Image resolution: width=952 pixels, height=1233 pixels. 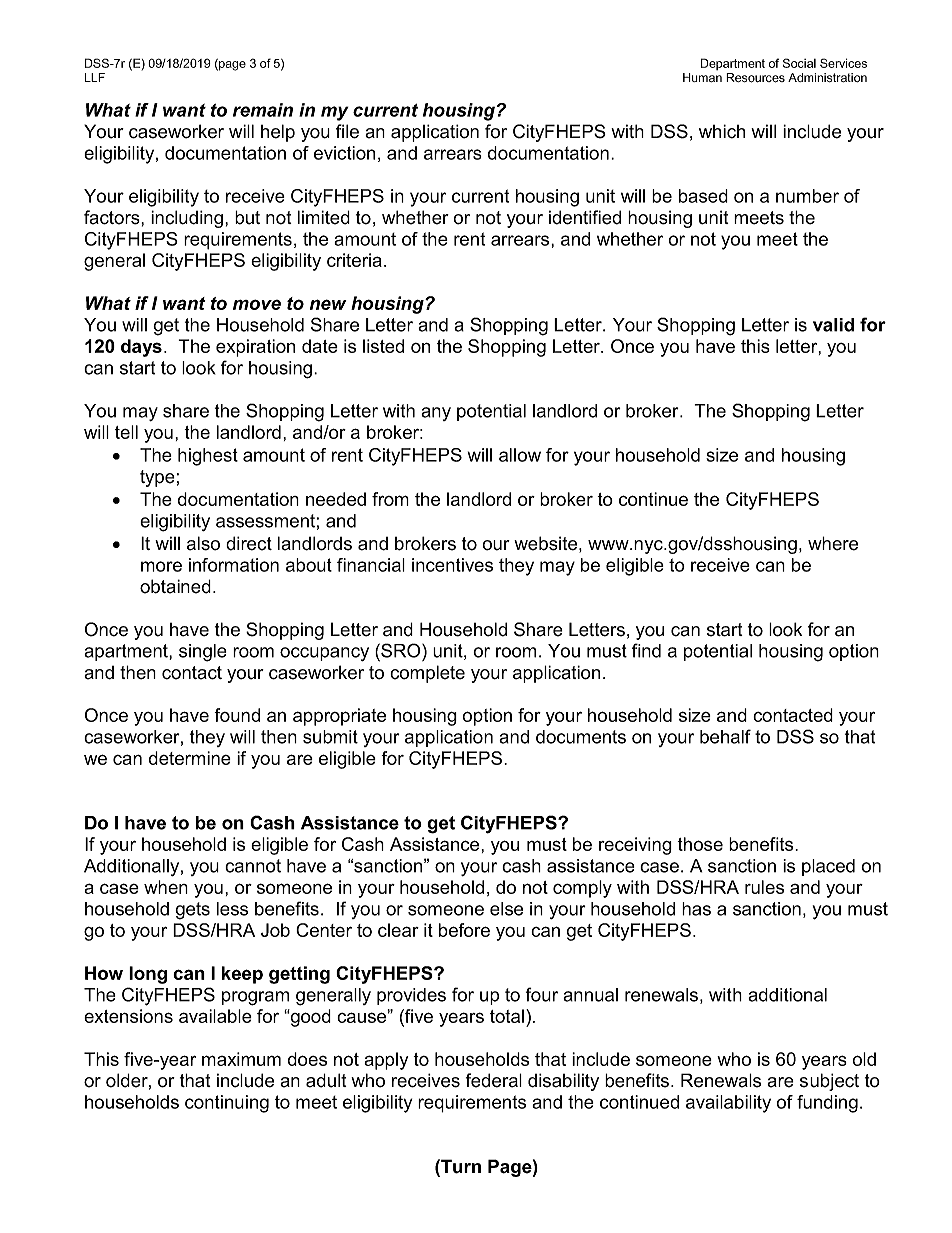 What do you see at coordinates (728, 1104) in the image?
I see `availability` at bounding box center [728, 1104].
